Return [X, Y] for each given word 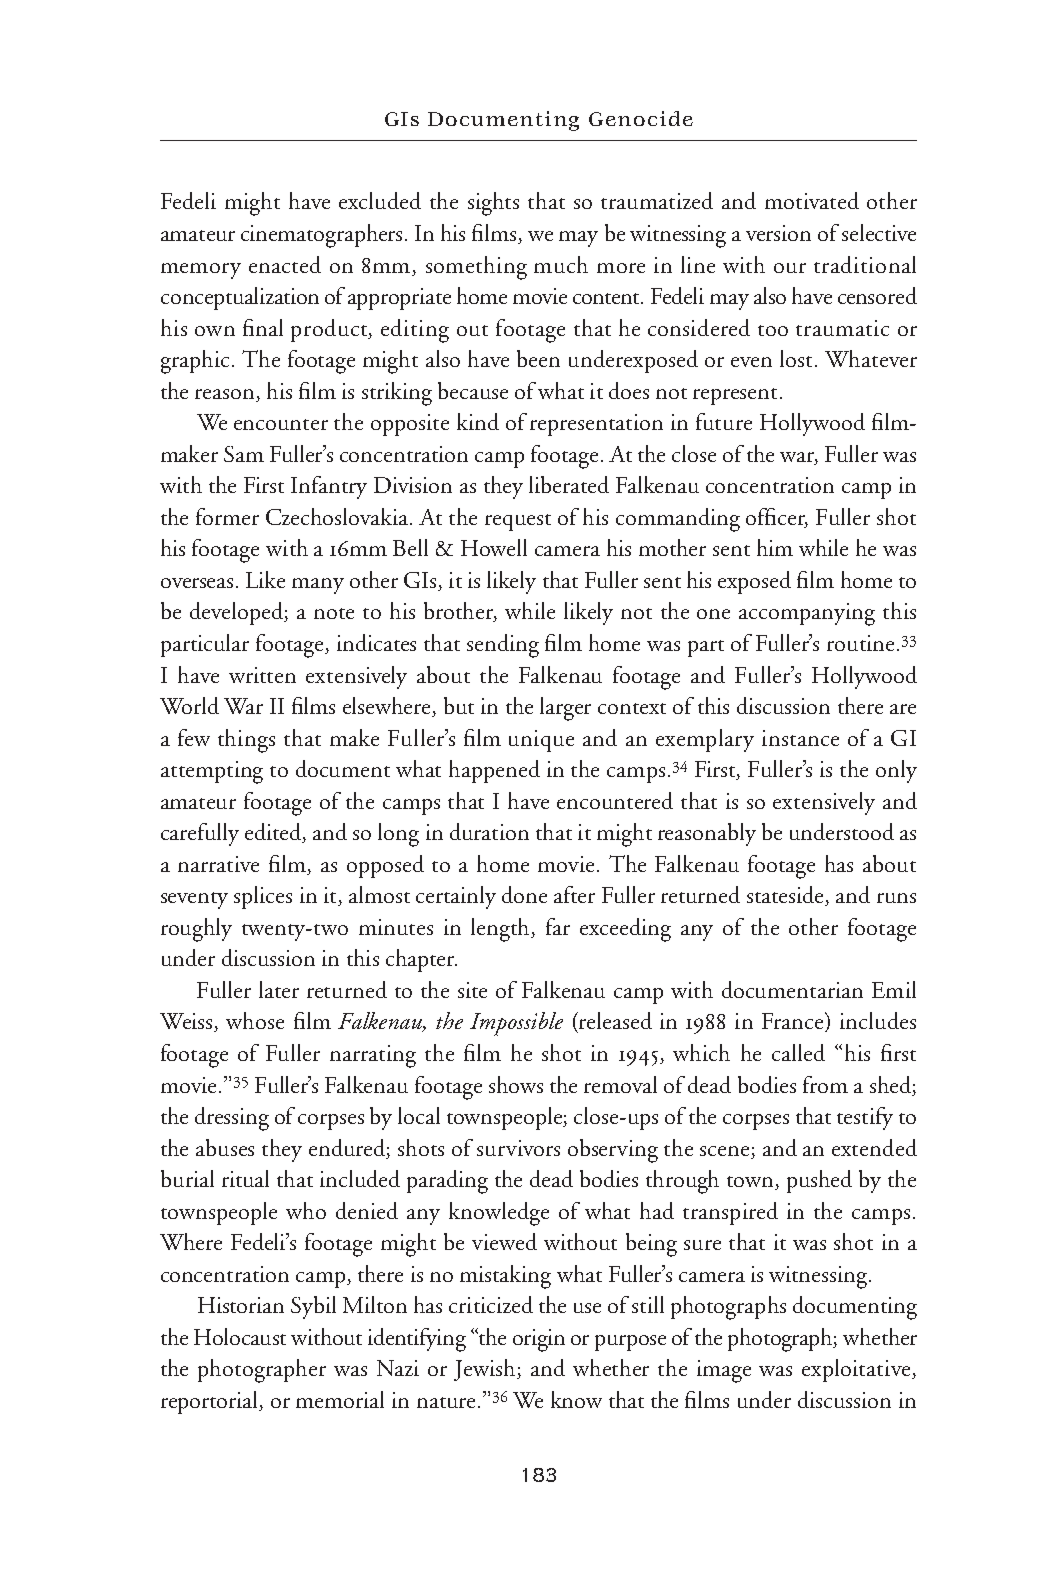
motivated [812, 200]
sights [493, 204]
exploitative [857, 1370]
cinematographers [323, 236]
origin [539, 1340]
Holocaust [240, 1336]
